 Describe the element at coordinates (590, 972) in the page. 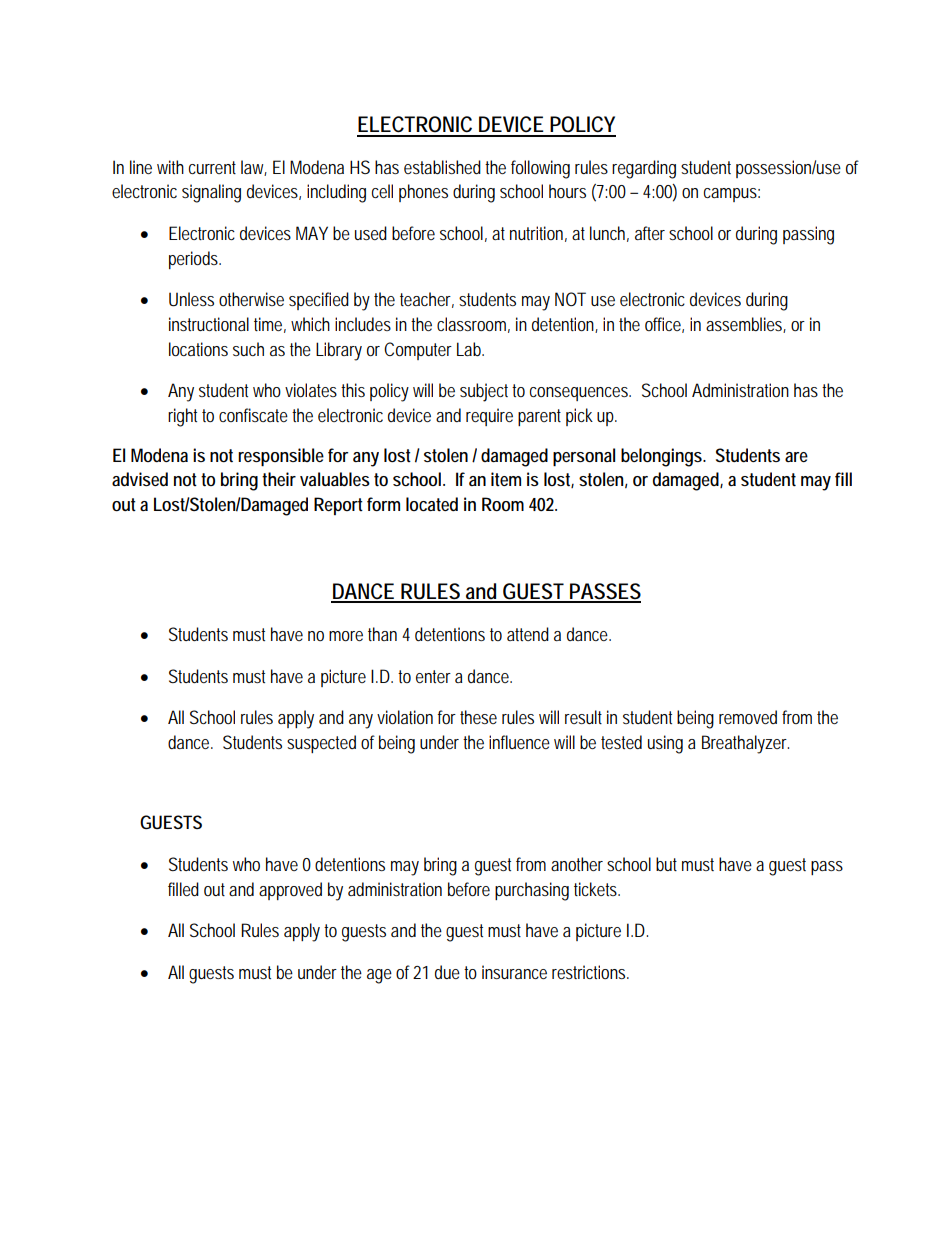

I see `restrictions` at that location.
